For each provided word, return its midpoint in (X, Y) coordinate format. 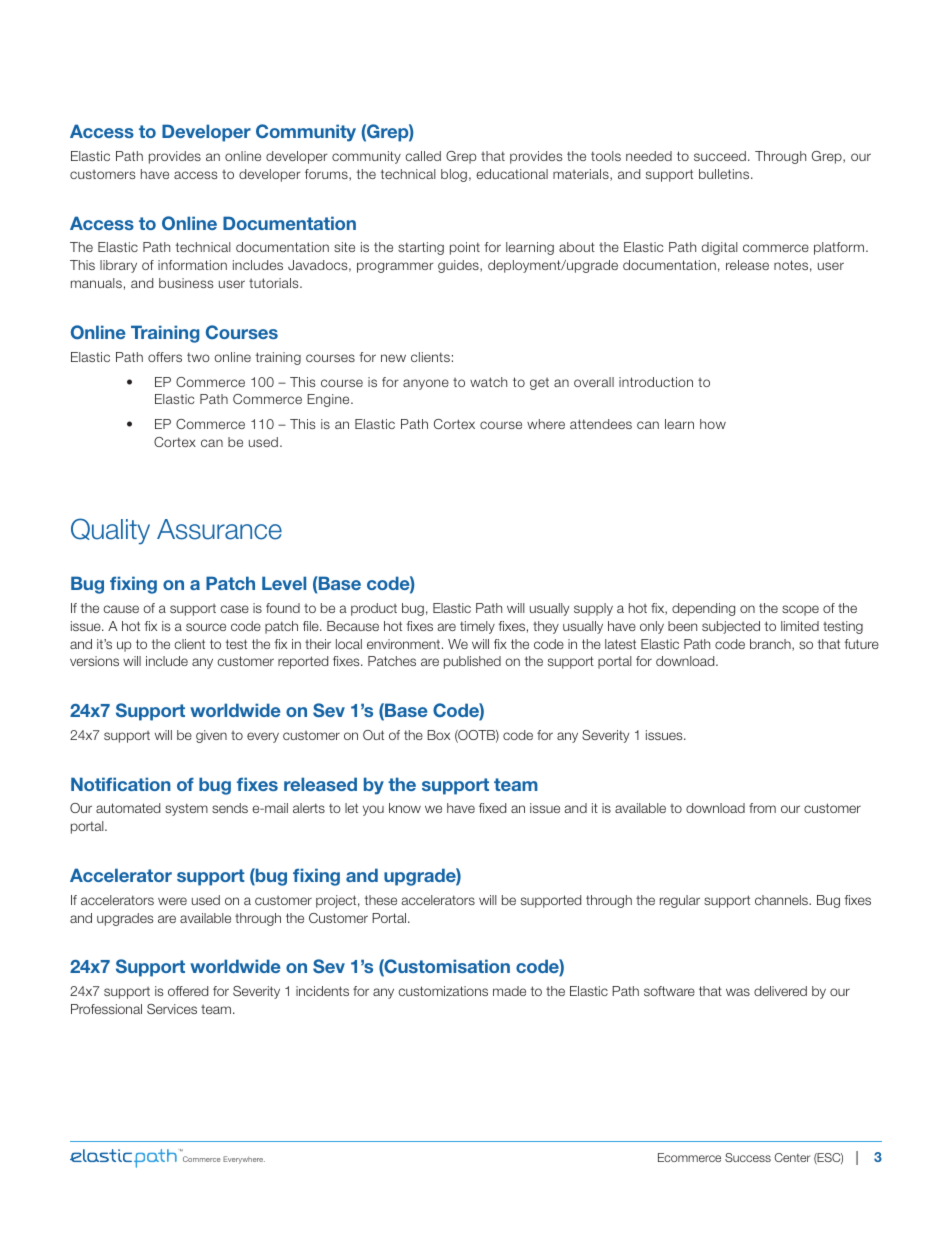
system (186, 809)
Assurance (219, 529)
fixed (492, 808)
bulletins (725, 174)
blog (454, 175)
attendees (601, 424)
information (192, 265)
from (762, 808)
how (713, 424)
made (509, 991)
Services (172, 1009)
